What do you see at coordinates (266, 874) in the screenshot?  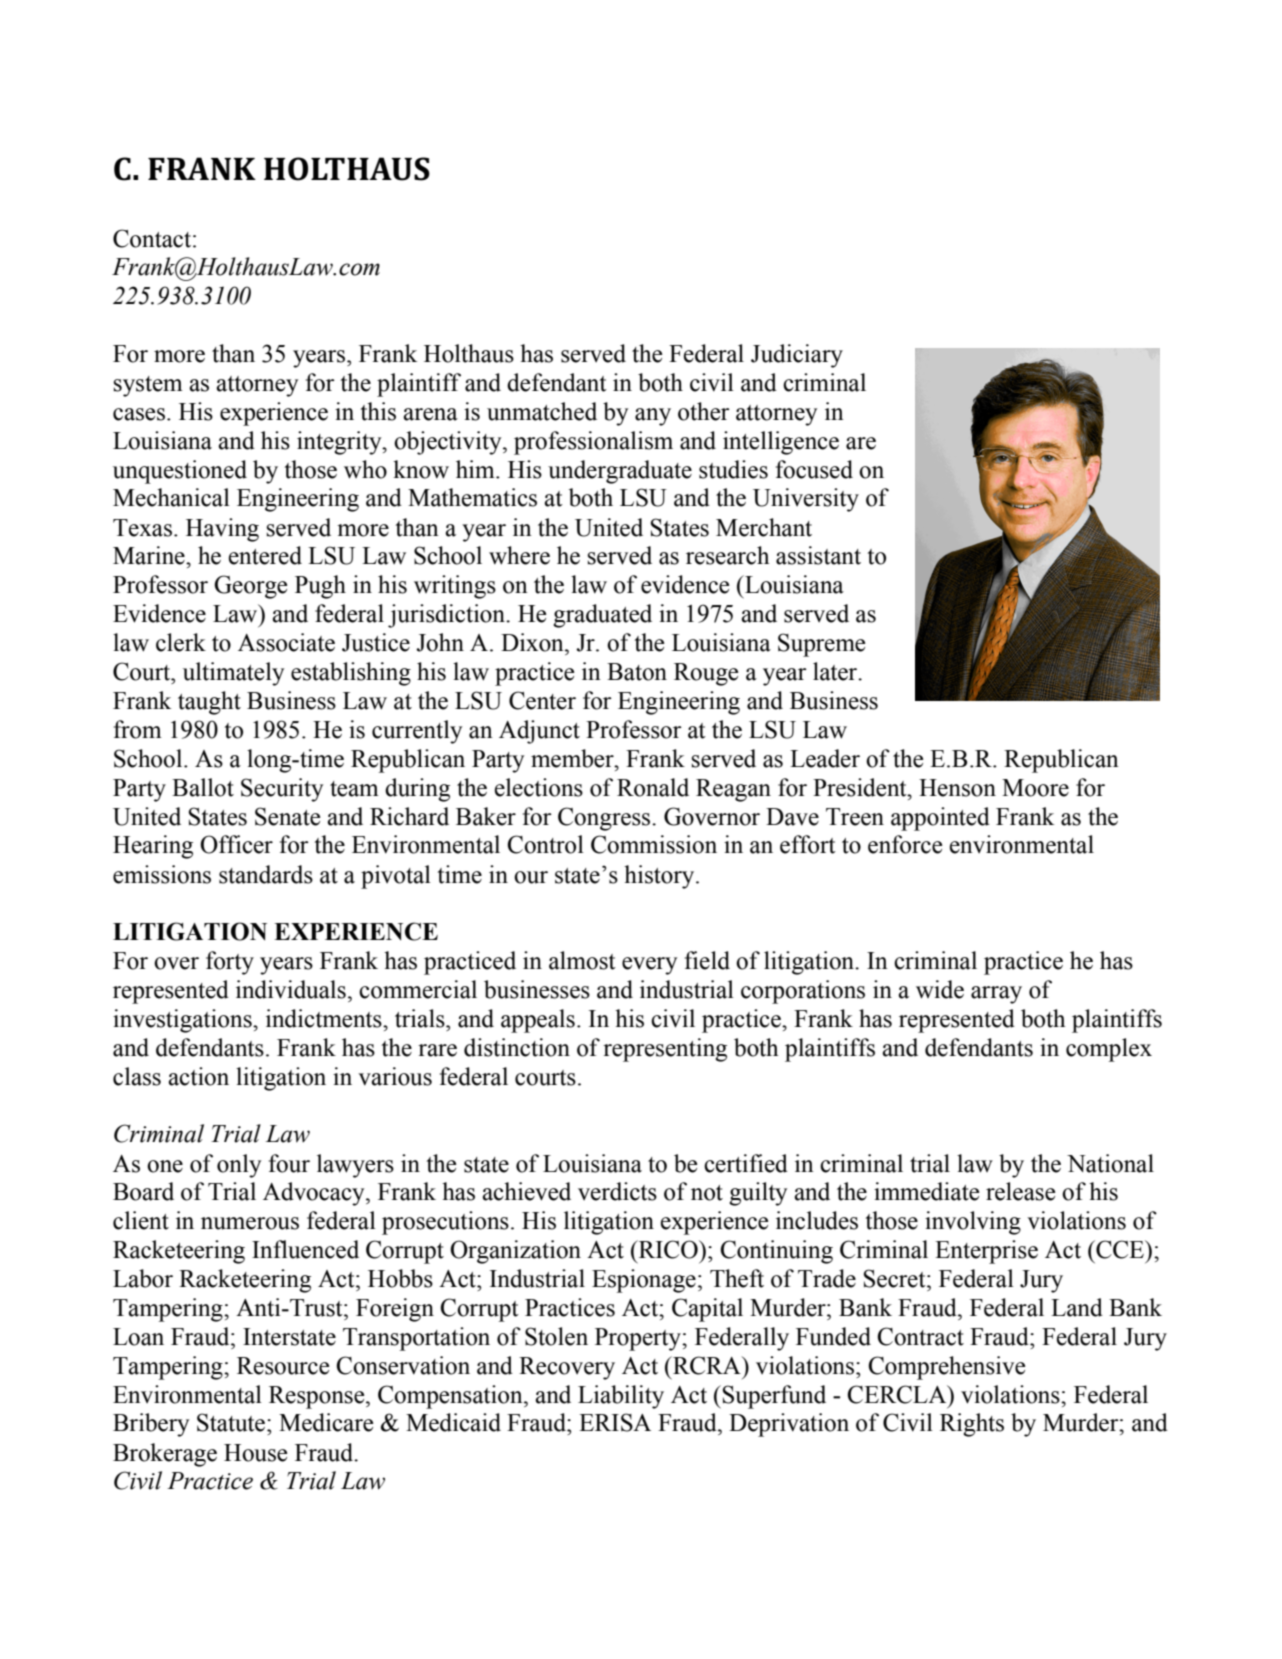 I see `standards` at bounding box center [266, 874].
